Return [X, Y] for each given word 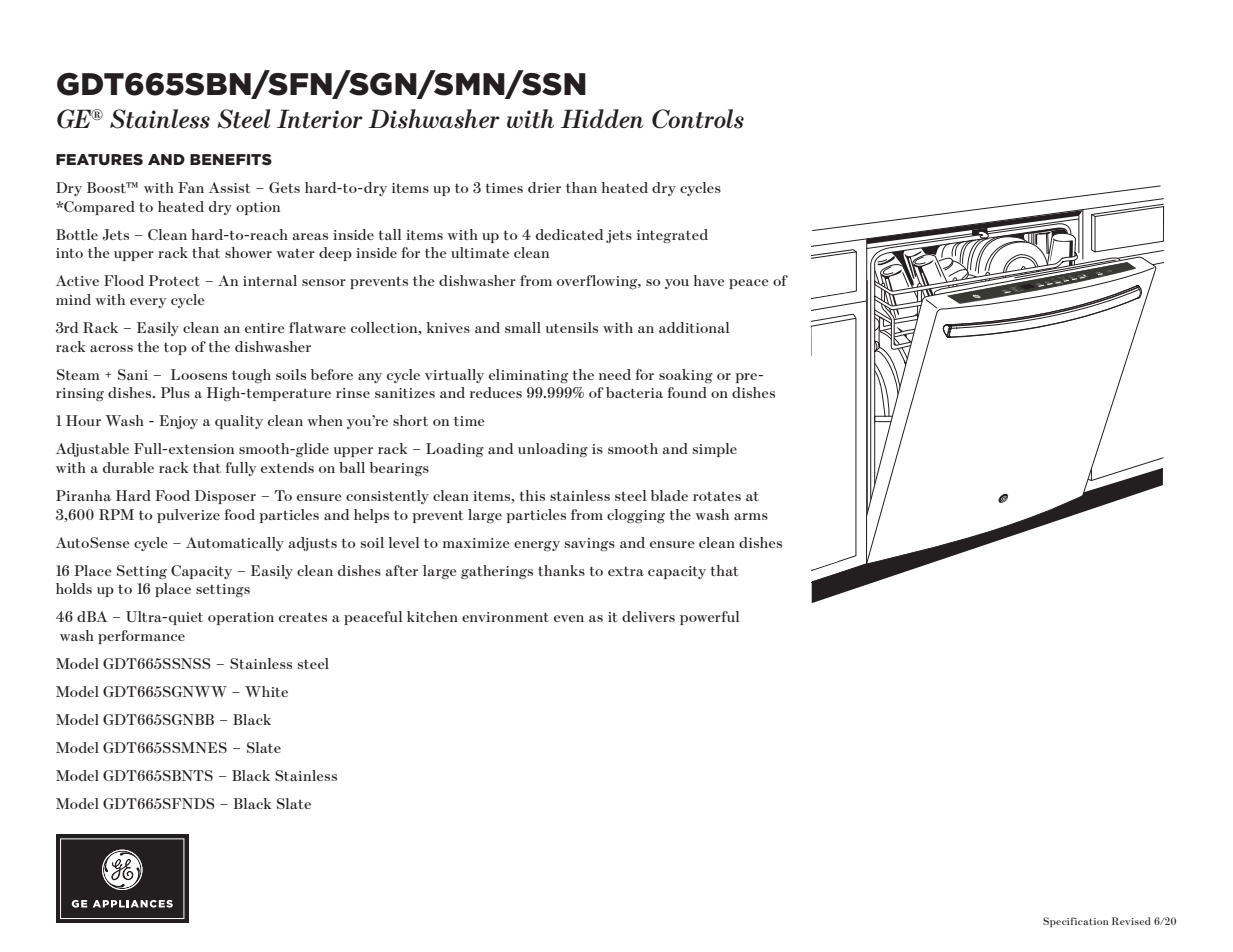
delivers [648, 616]
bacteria [634, 392]
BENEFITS [231, 159]
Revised [1131, 921]
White [266, 691]
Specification [1076, 922]
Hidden [602, 118]
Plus [175, 392]
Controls [698, 119]
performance [141, 637]
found [687, 392]
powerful [710, 618]
